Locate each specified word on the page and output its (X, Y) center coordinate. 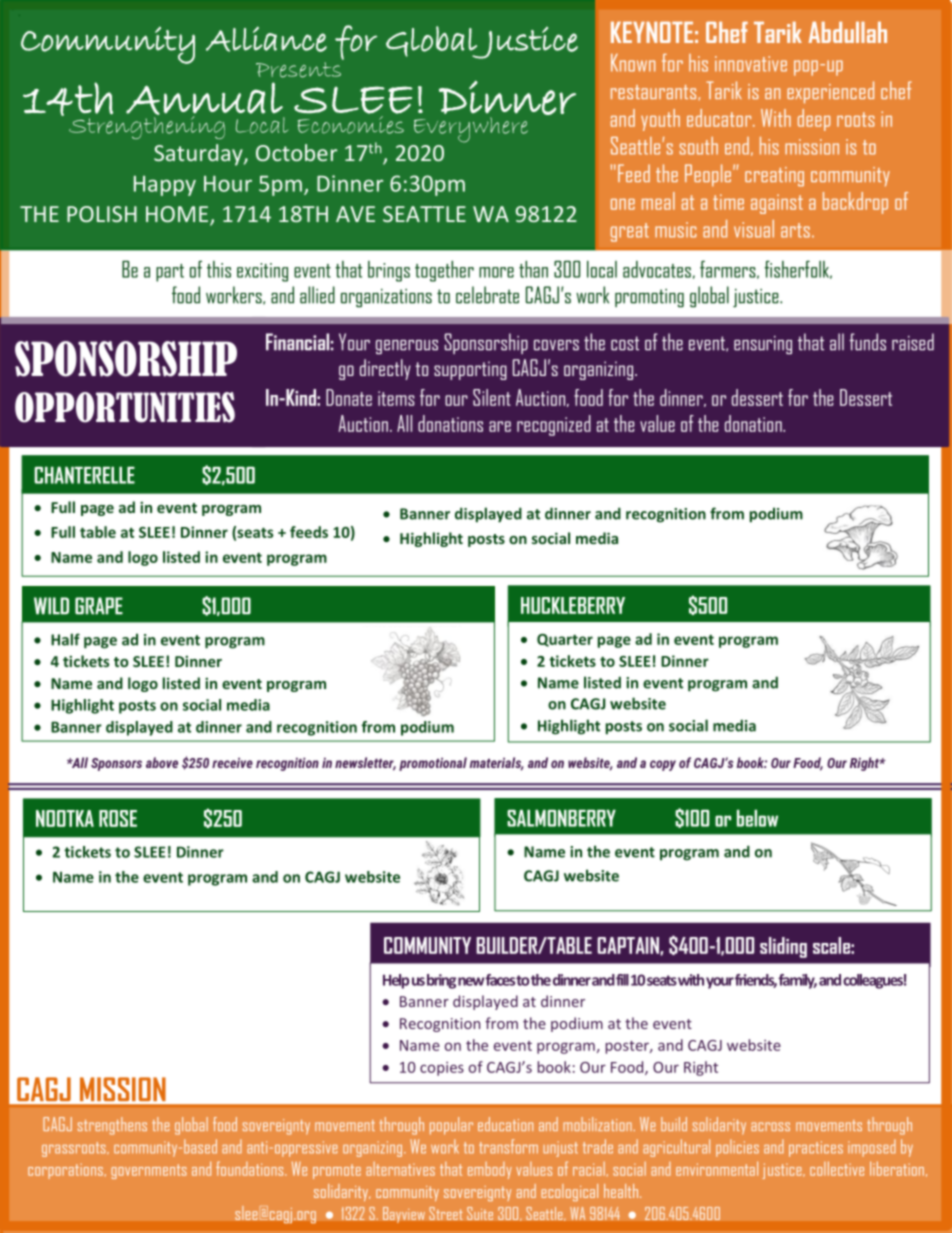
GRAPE (99, 606)
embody (490, 1170)
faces (500, 980)
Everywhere (471, 130)
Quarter (565, 640)
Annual (204, 99)
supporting (470, 370)
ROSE (118, 818)
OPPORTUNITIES (125, 407)
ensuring (763, 345)
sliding (783, 947)
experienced (830, 92)
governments (149, 1171)
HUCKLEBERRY (573, 605)
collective (837, 1168)
